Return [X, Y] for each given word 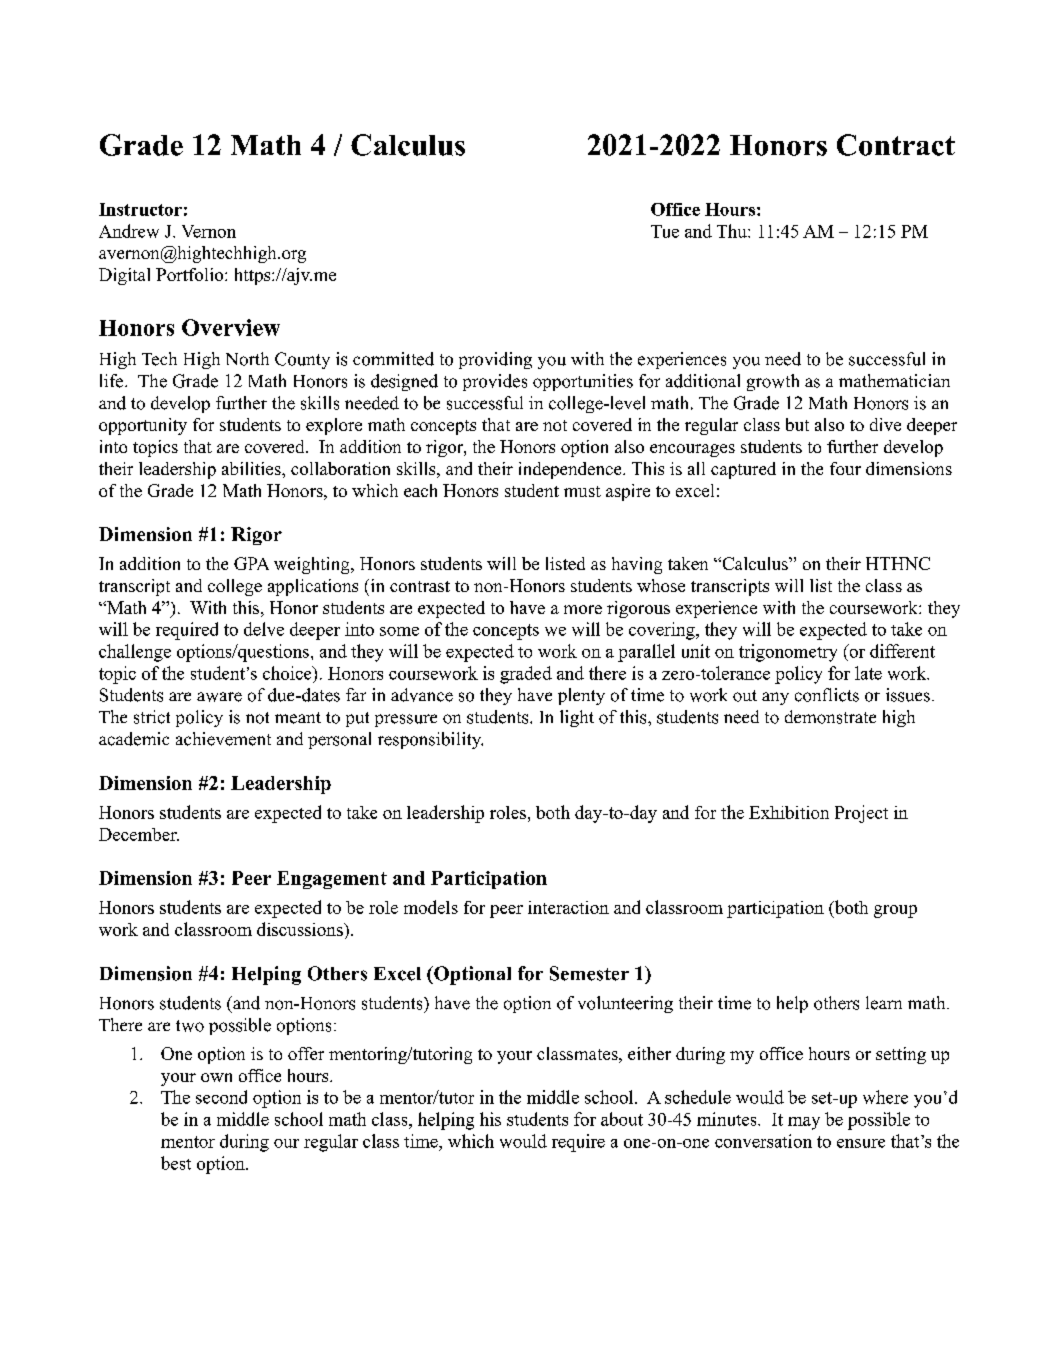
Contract [896, 145]
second [221, 1097]
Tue [665, 231]
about [622, 1119]
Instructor [140, 209]
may [804, 1123]
